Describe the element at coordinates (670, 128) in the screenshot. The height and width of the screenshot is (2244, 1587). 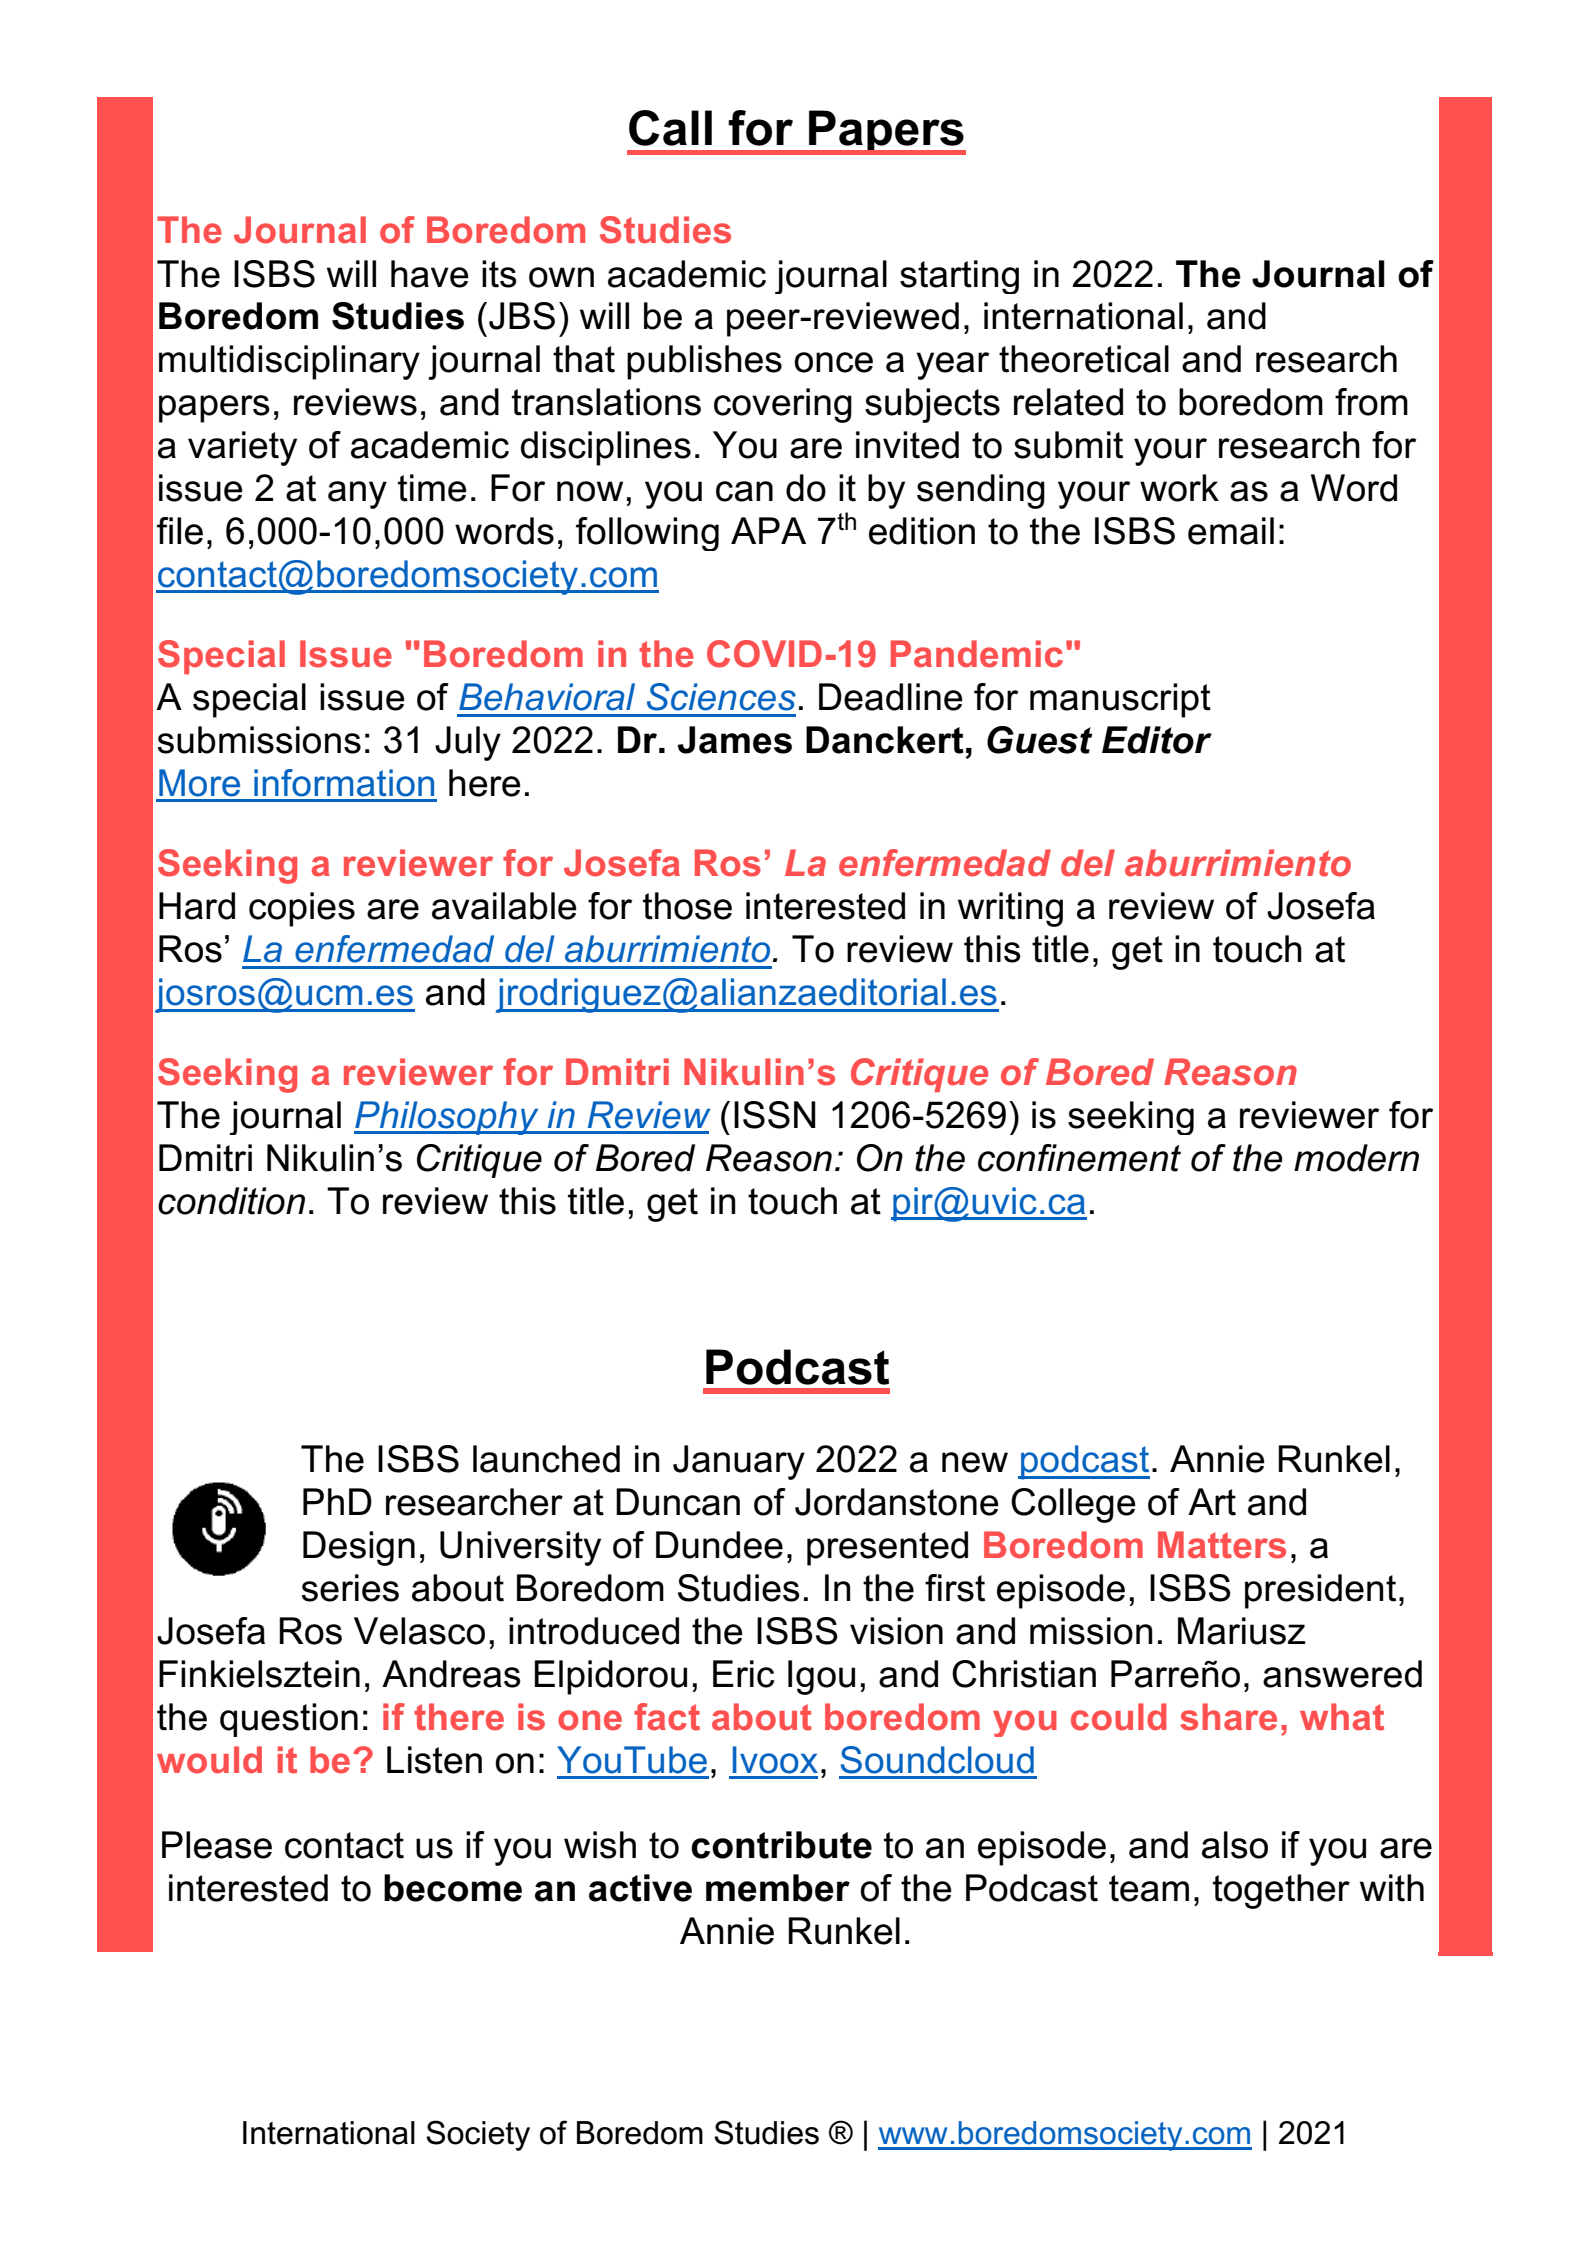
I see `Call` at that location.
